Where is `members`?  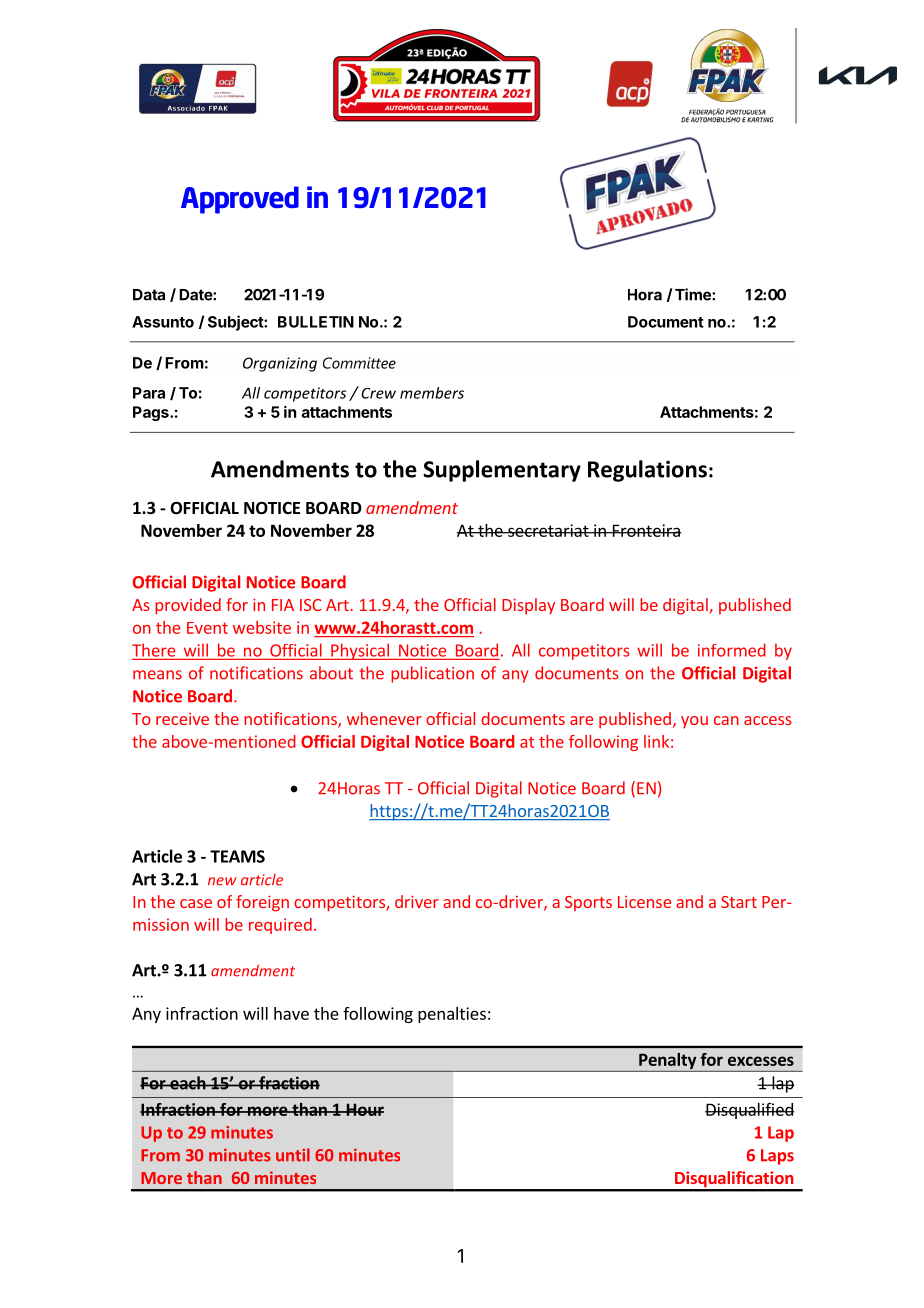 members is located at coordinates (432, 393).
